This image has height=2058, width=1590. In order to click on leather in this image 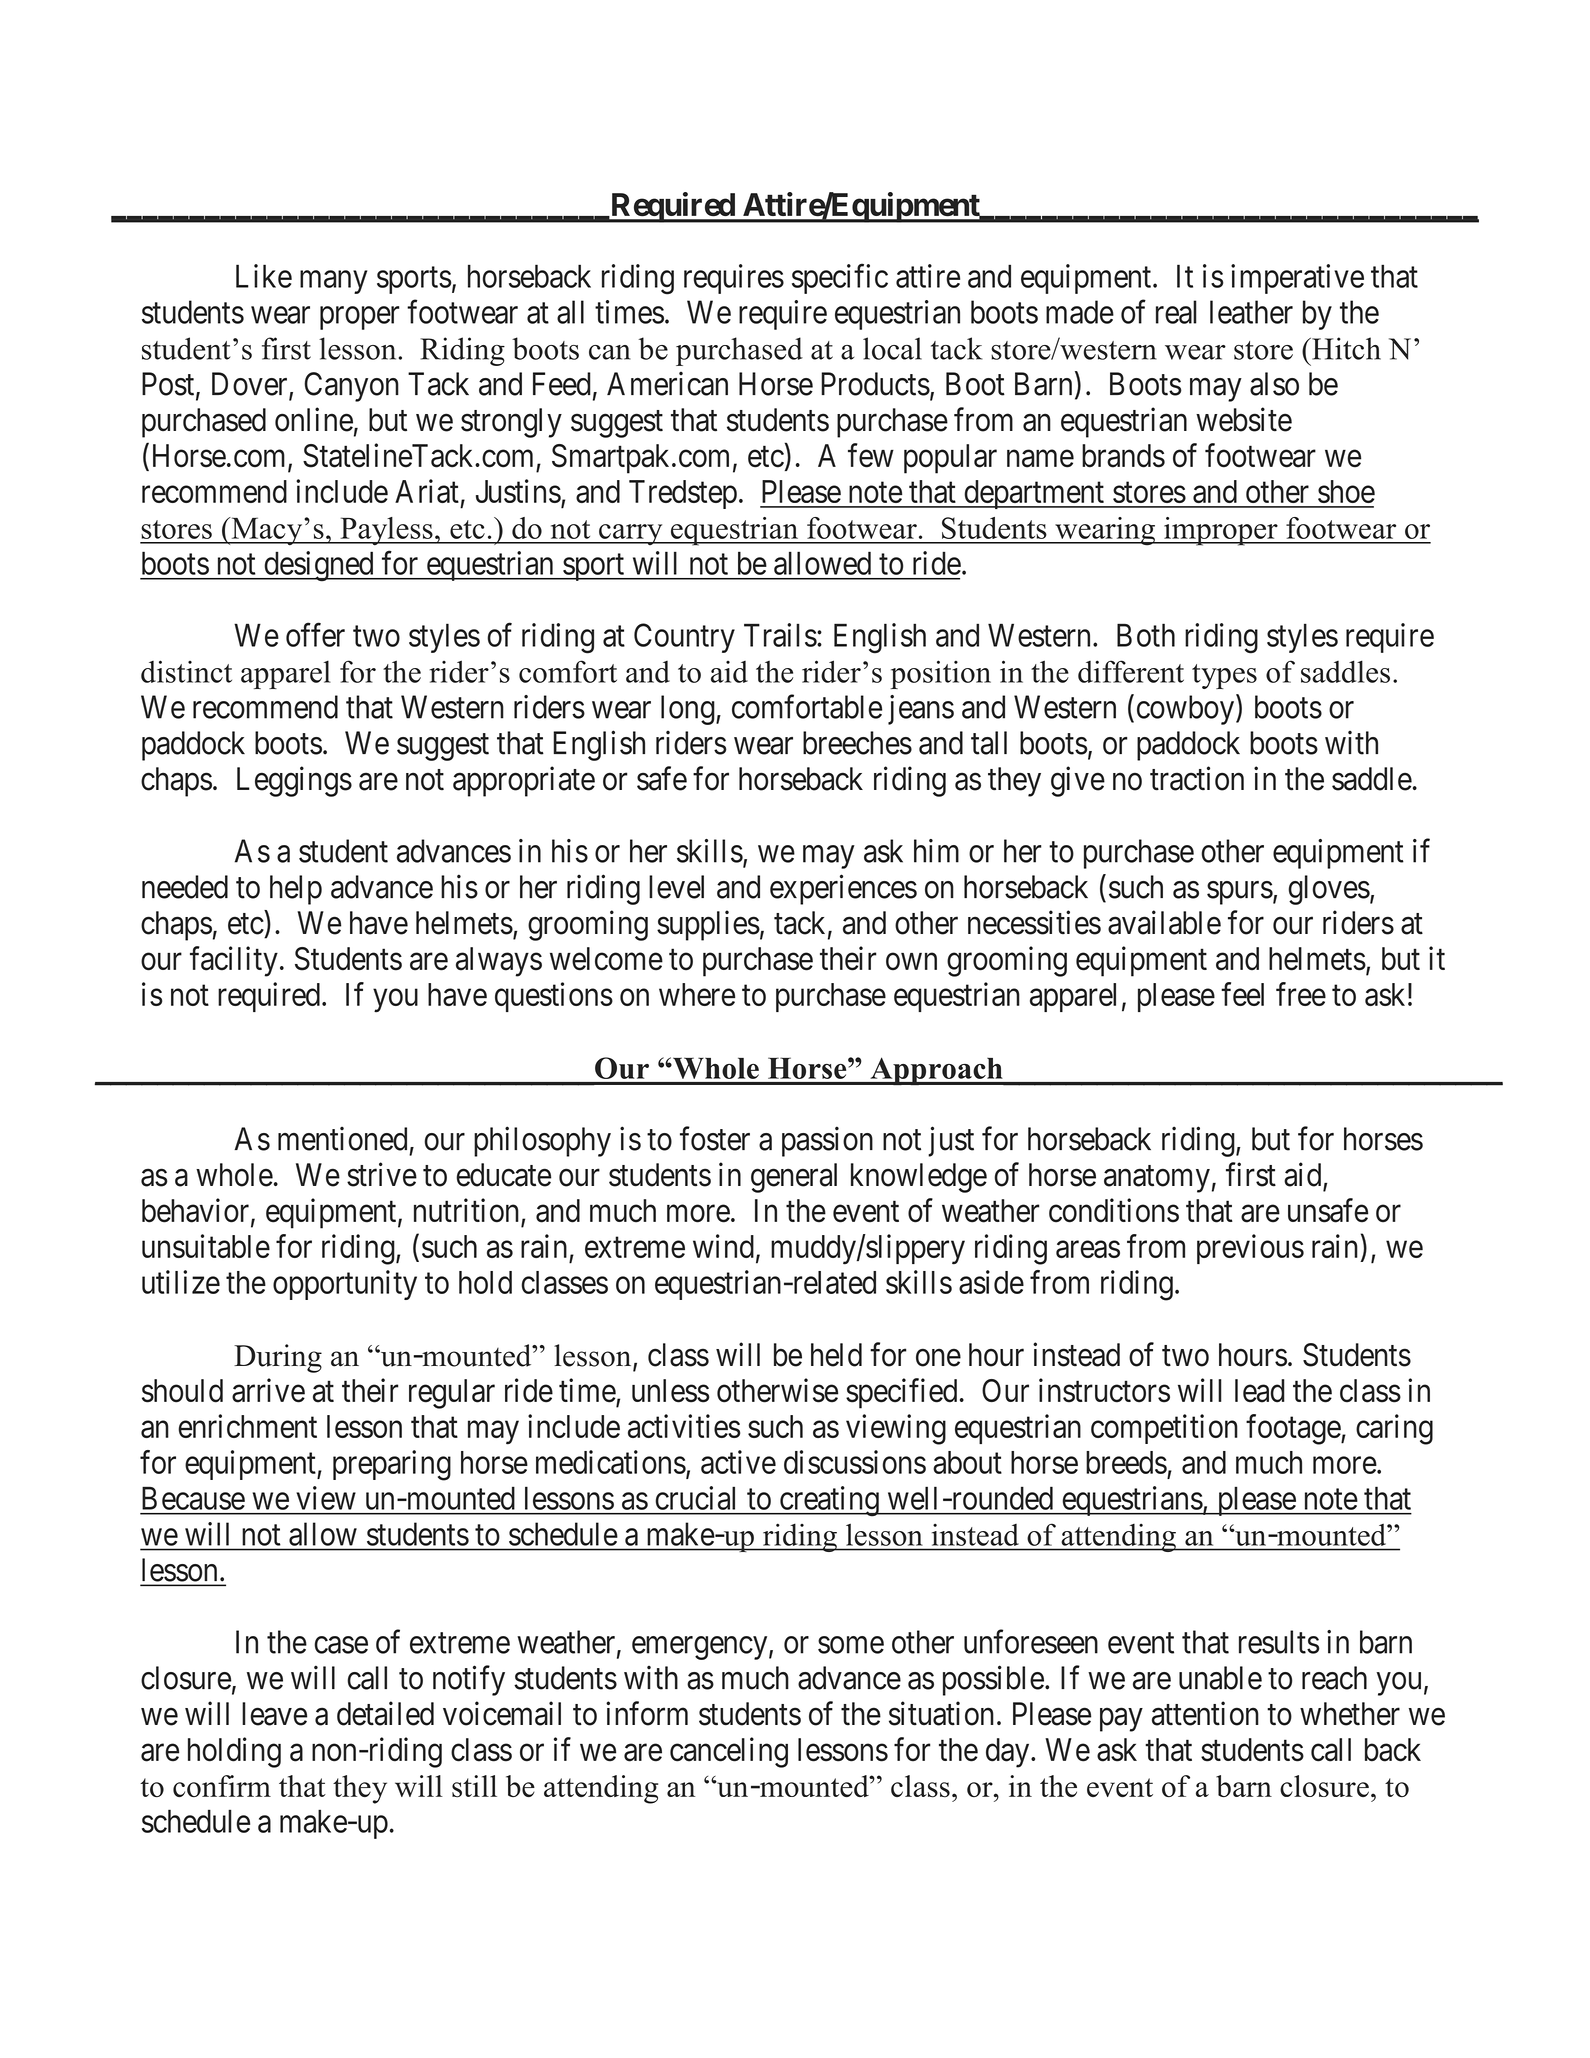, I will do `click(1251, 312)`.
